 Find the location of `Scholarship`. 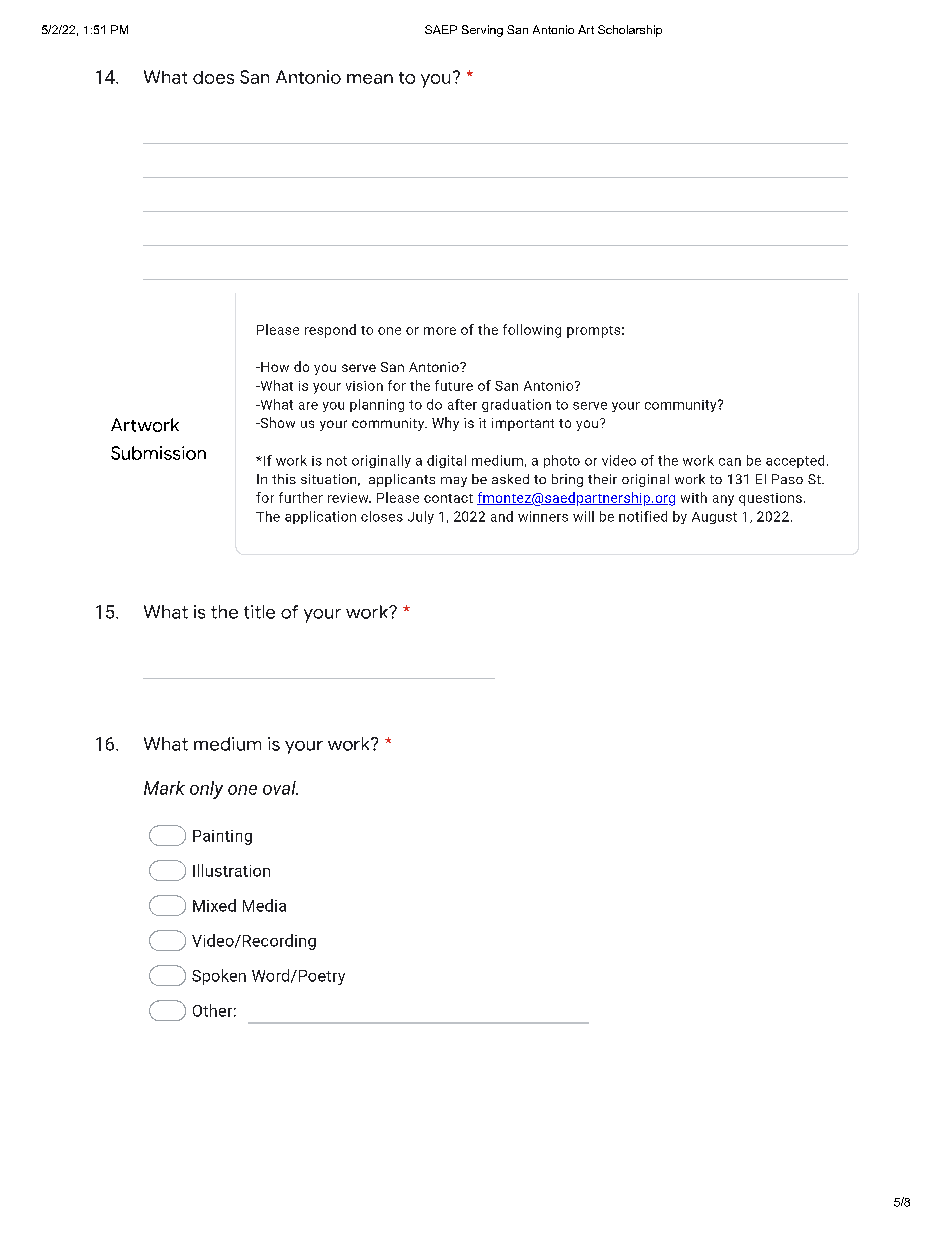

Scholarship is located at coordinates (630, 31).
